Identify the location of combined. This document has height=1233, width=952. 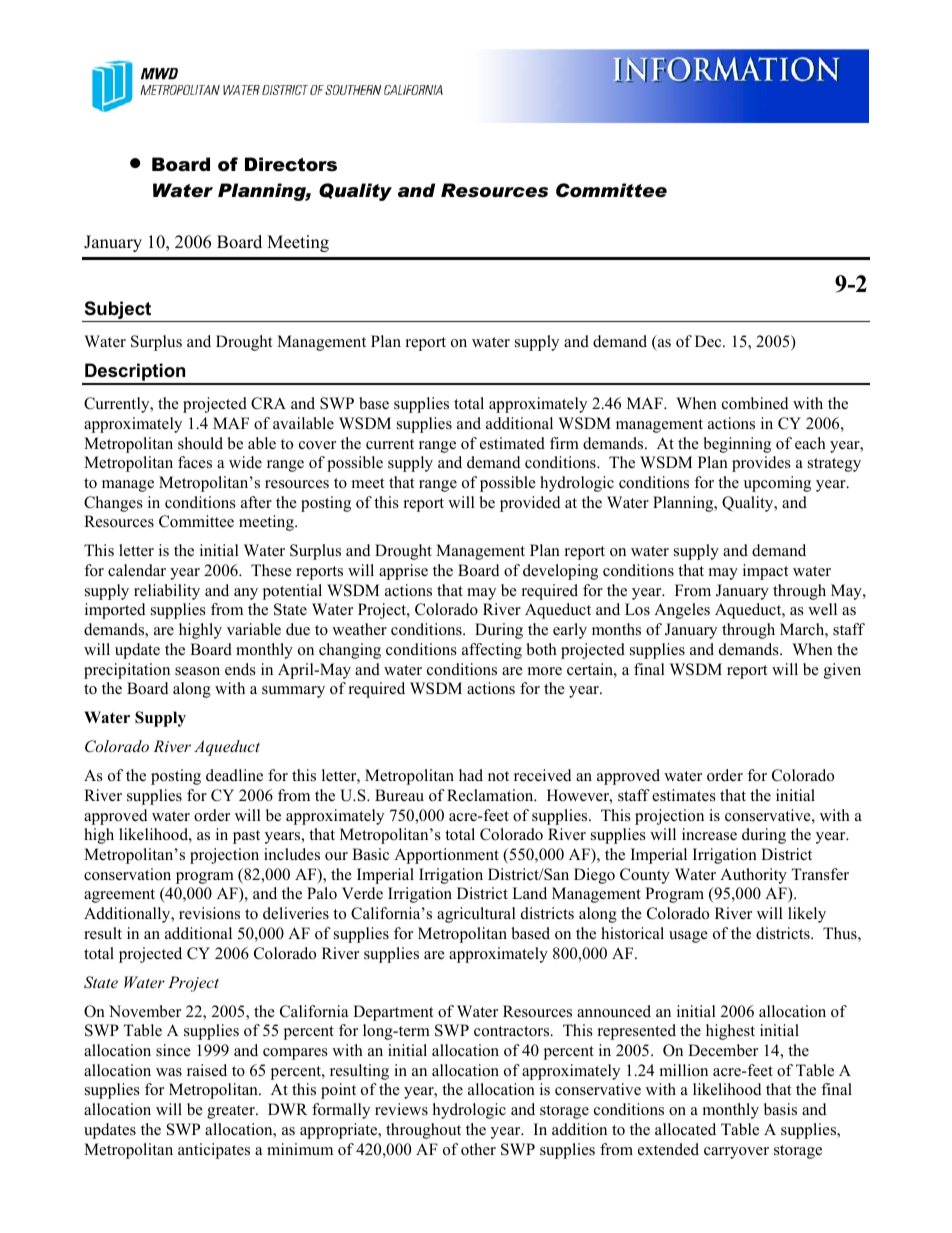
(755, 403).
